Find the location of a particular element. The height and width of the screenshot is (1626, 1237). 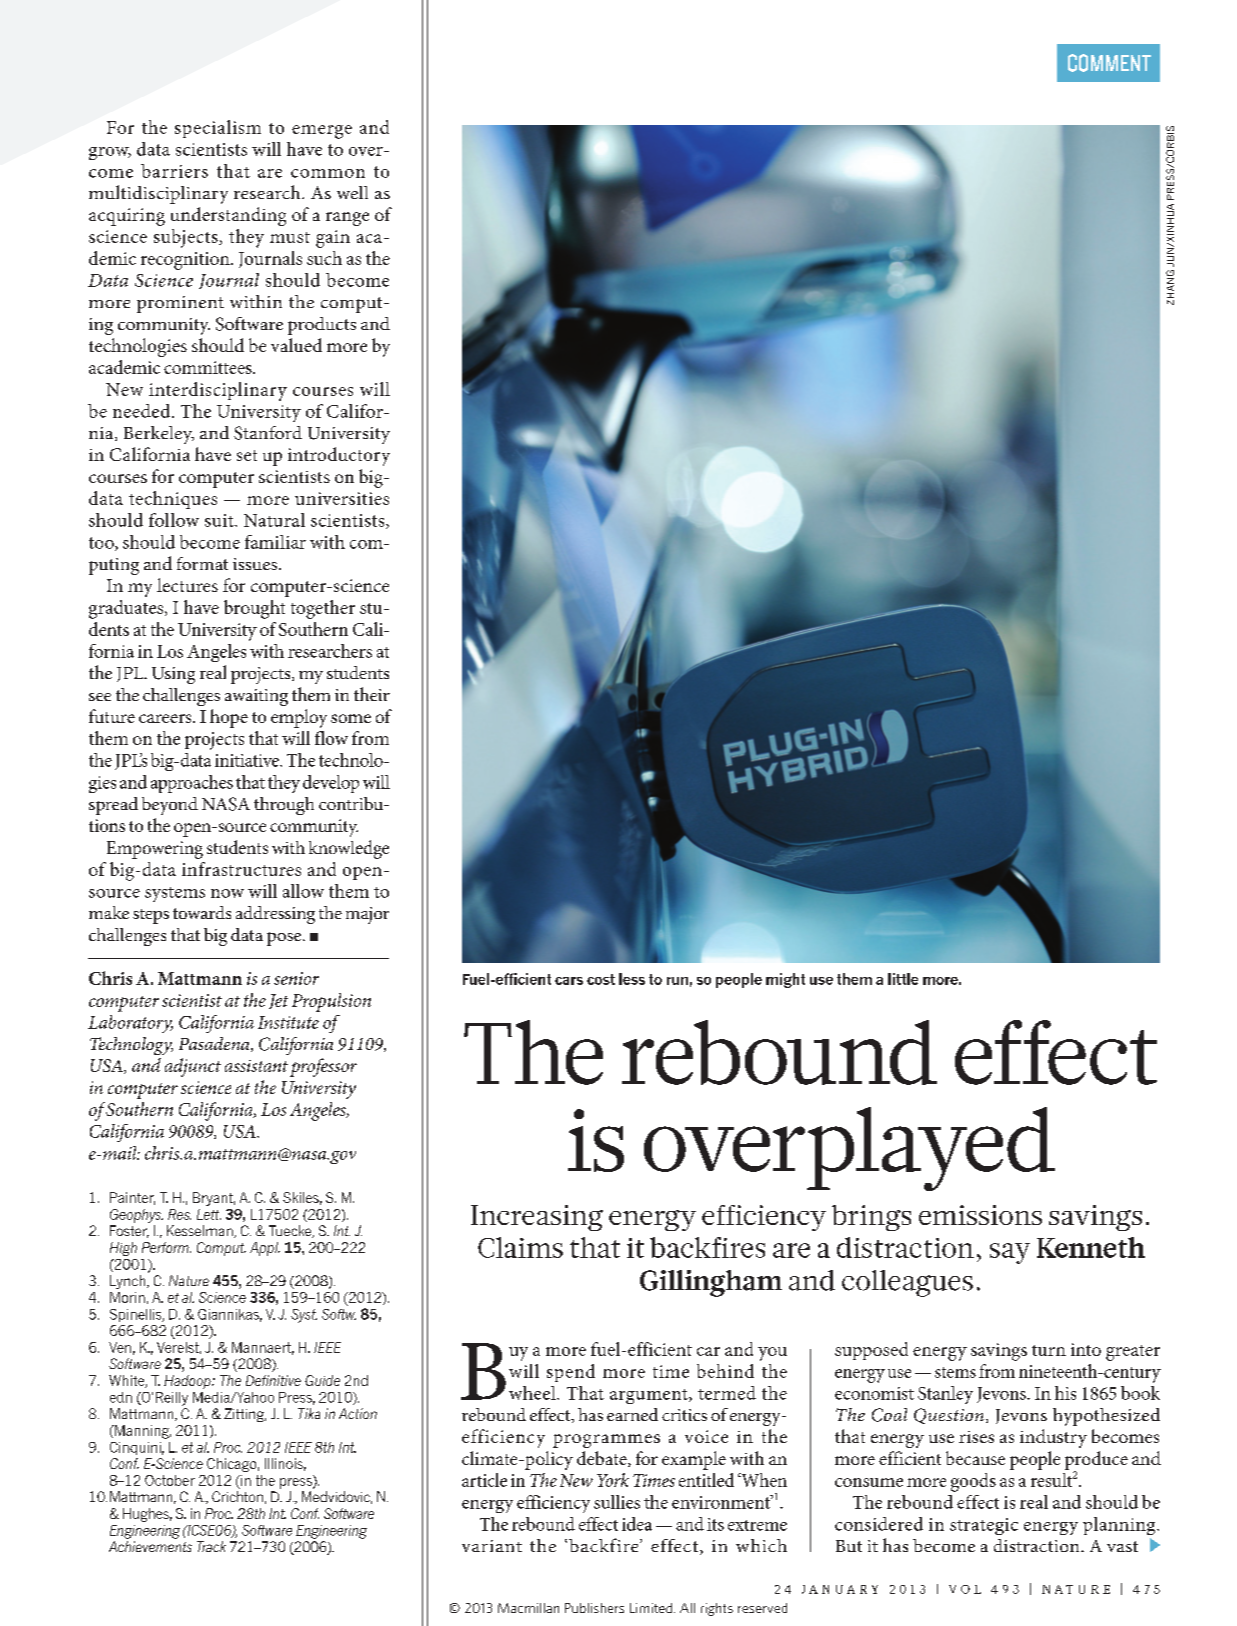

emerge is located at coordinates (322, 132).
